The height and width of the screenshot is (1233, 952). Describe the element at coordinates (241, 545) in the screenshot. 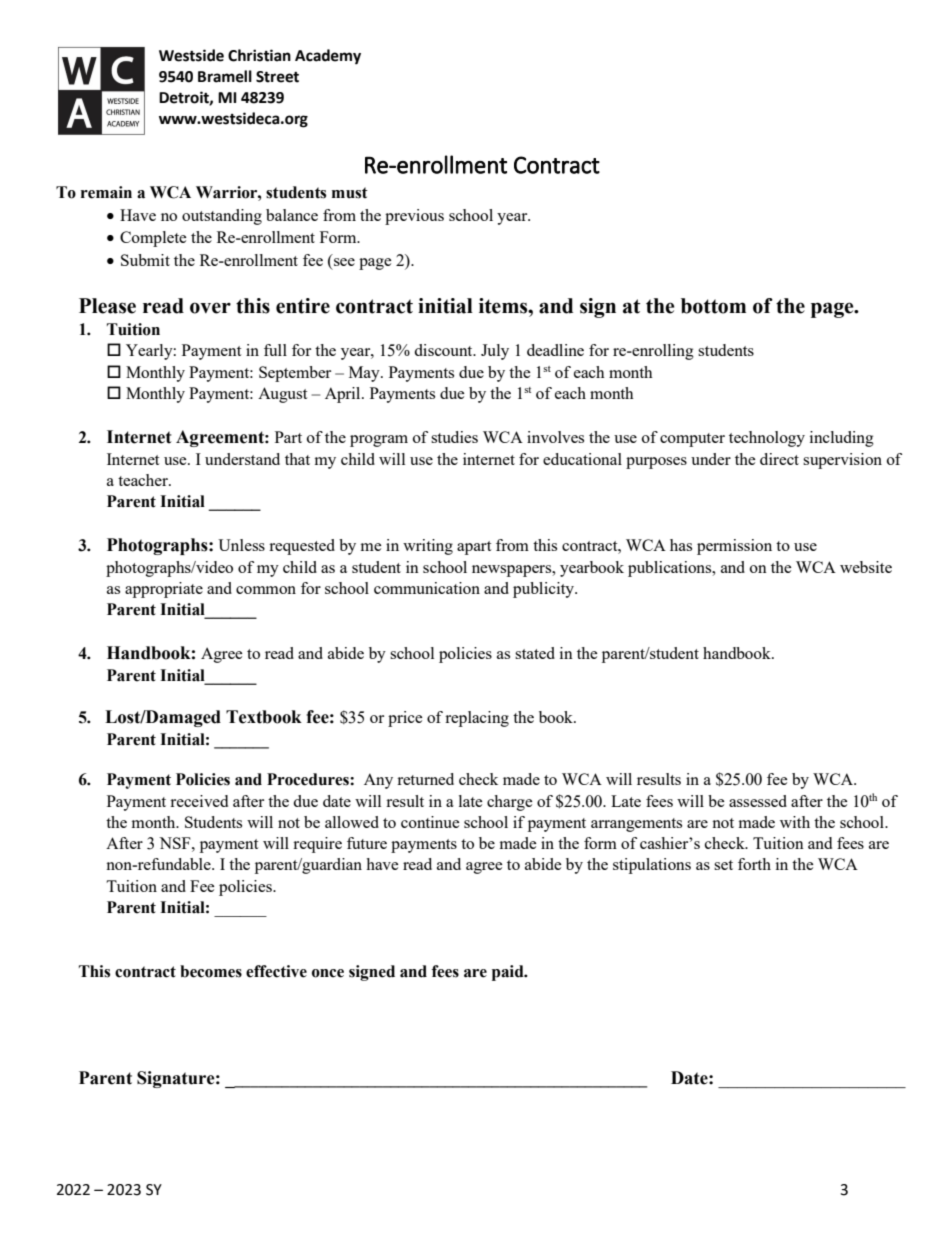

I see `Unless` at that location.
